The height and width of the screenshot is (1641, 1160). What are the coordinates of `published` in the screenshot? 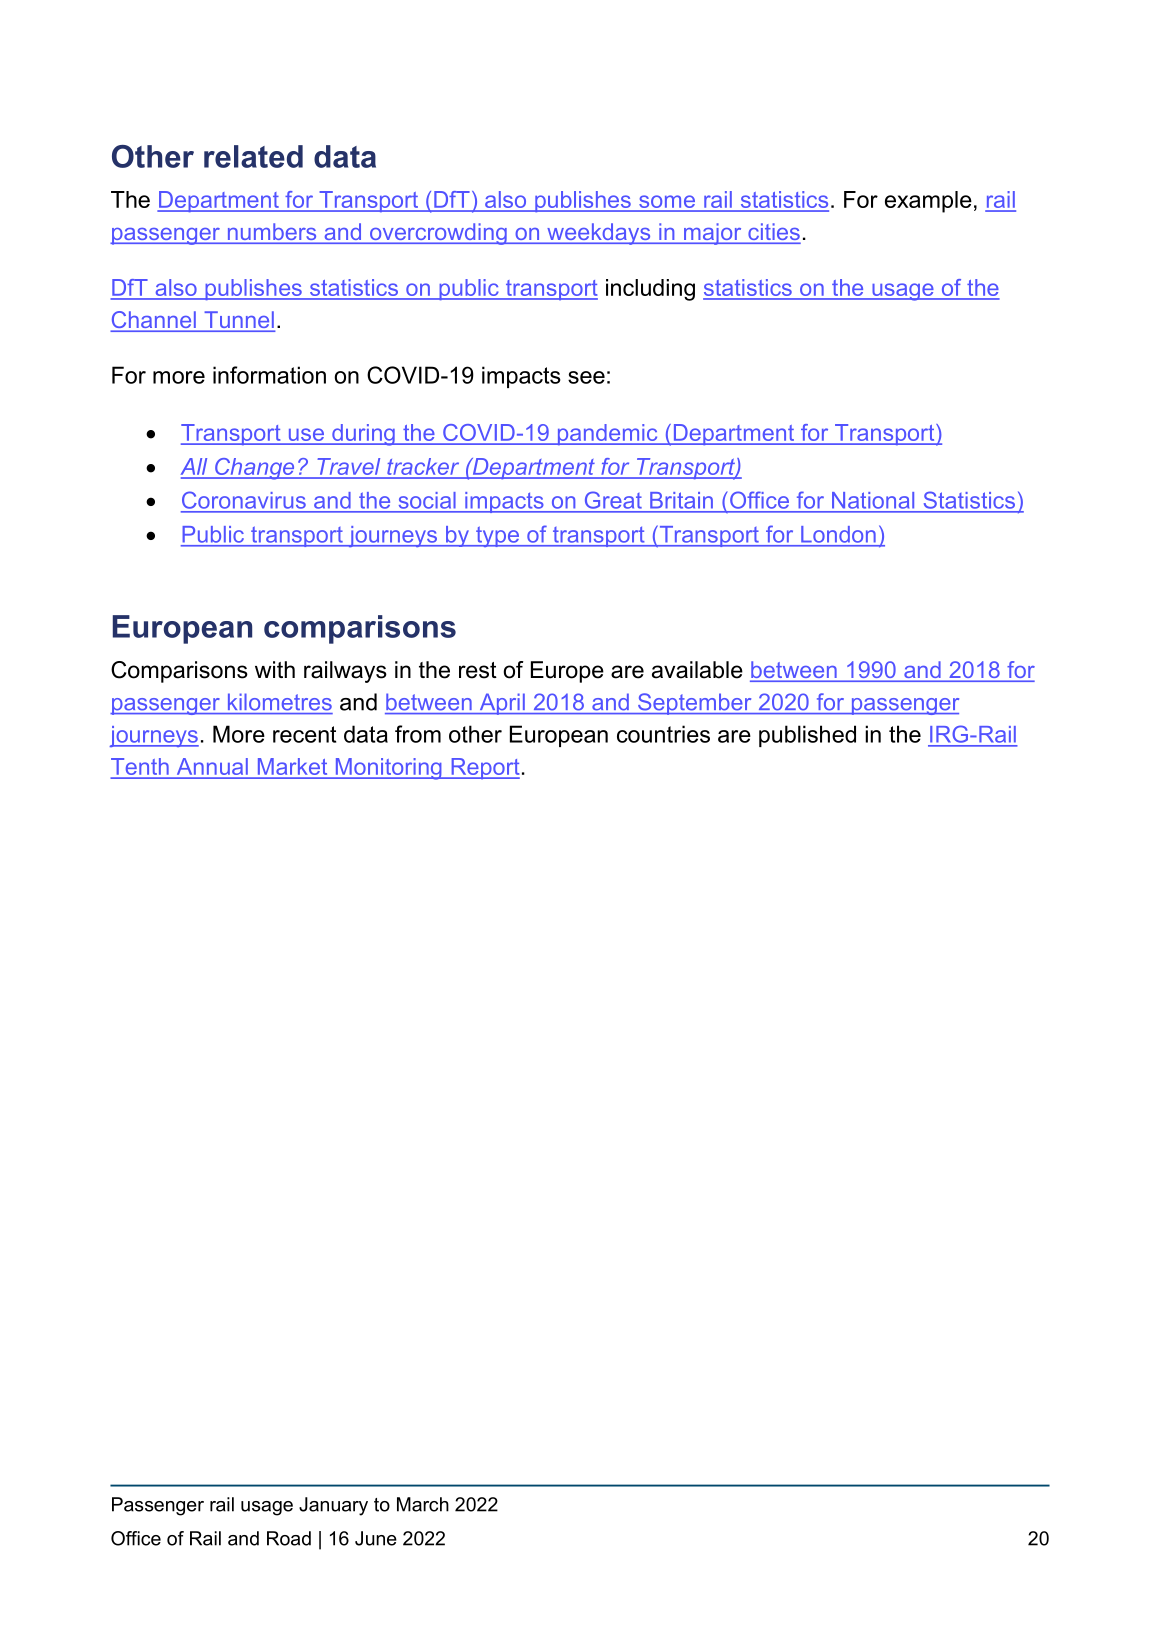 It's located at (807, 736).
